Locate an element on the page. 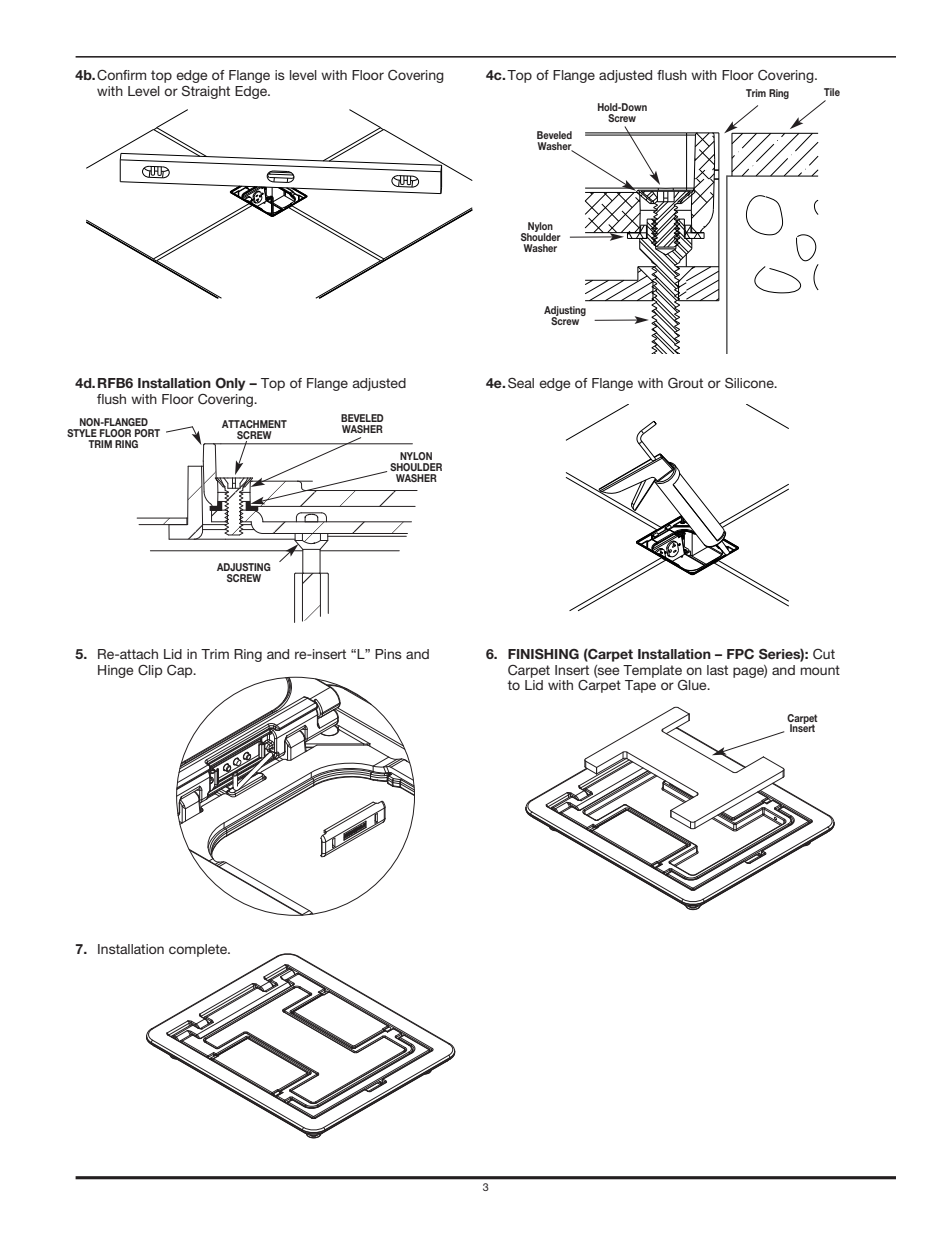  Tile is located at coordinates (832, 92).
